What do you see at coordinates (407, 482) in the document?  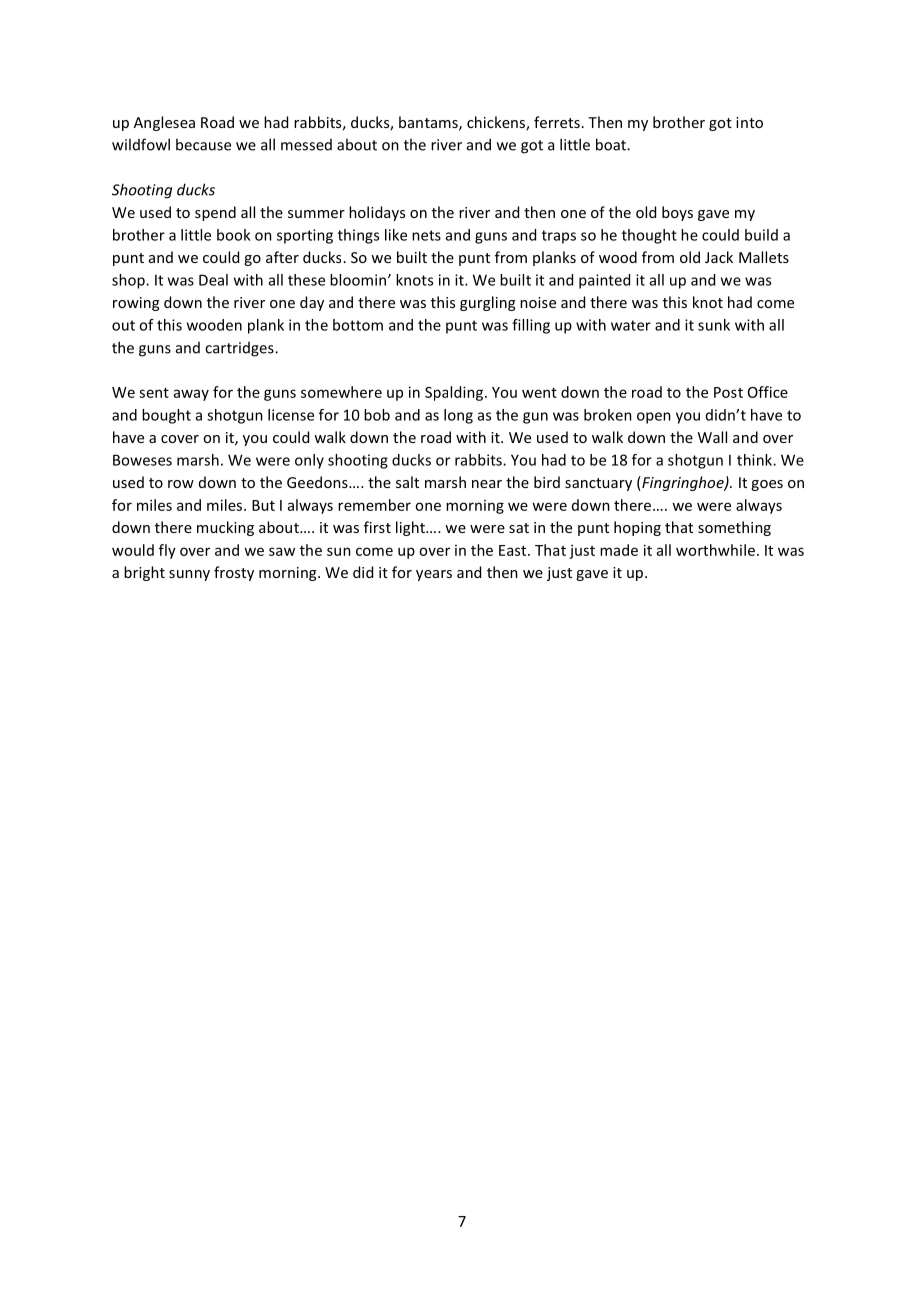 I see `salt` at bounding box center [407, 482].
